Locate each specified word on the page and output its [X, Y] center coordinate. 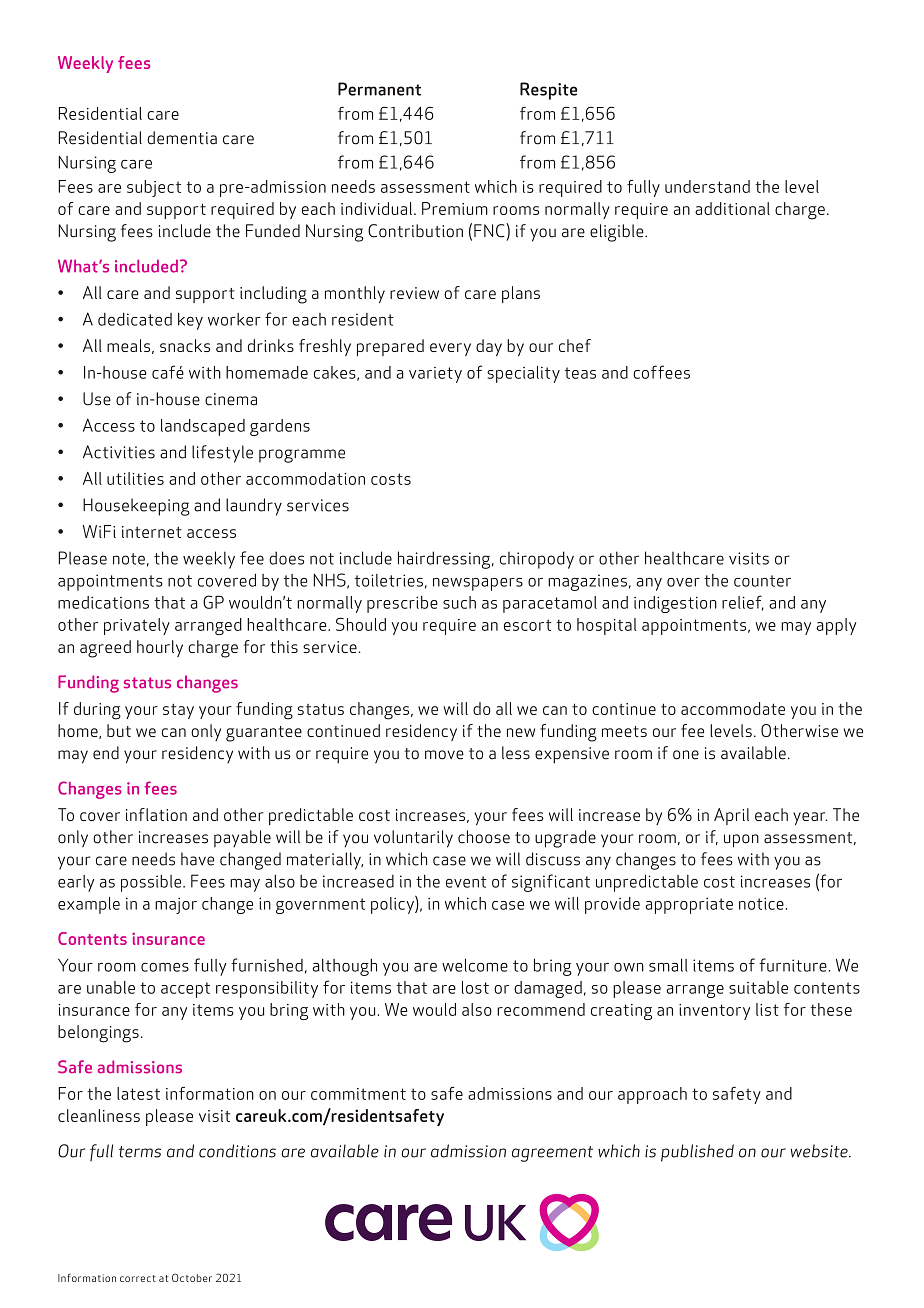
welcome [475, 965]
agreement [552, 1154]
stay [178, 711]
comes [165, 967]
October [192, 1277]
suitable [758, 987]
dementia [182, 138]
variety [435, 375]
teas [580, 373]
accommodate [733, 708]
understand [707, 186]
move [444, 755]
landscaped [203, 427]
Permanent [379, 89]
